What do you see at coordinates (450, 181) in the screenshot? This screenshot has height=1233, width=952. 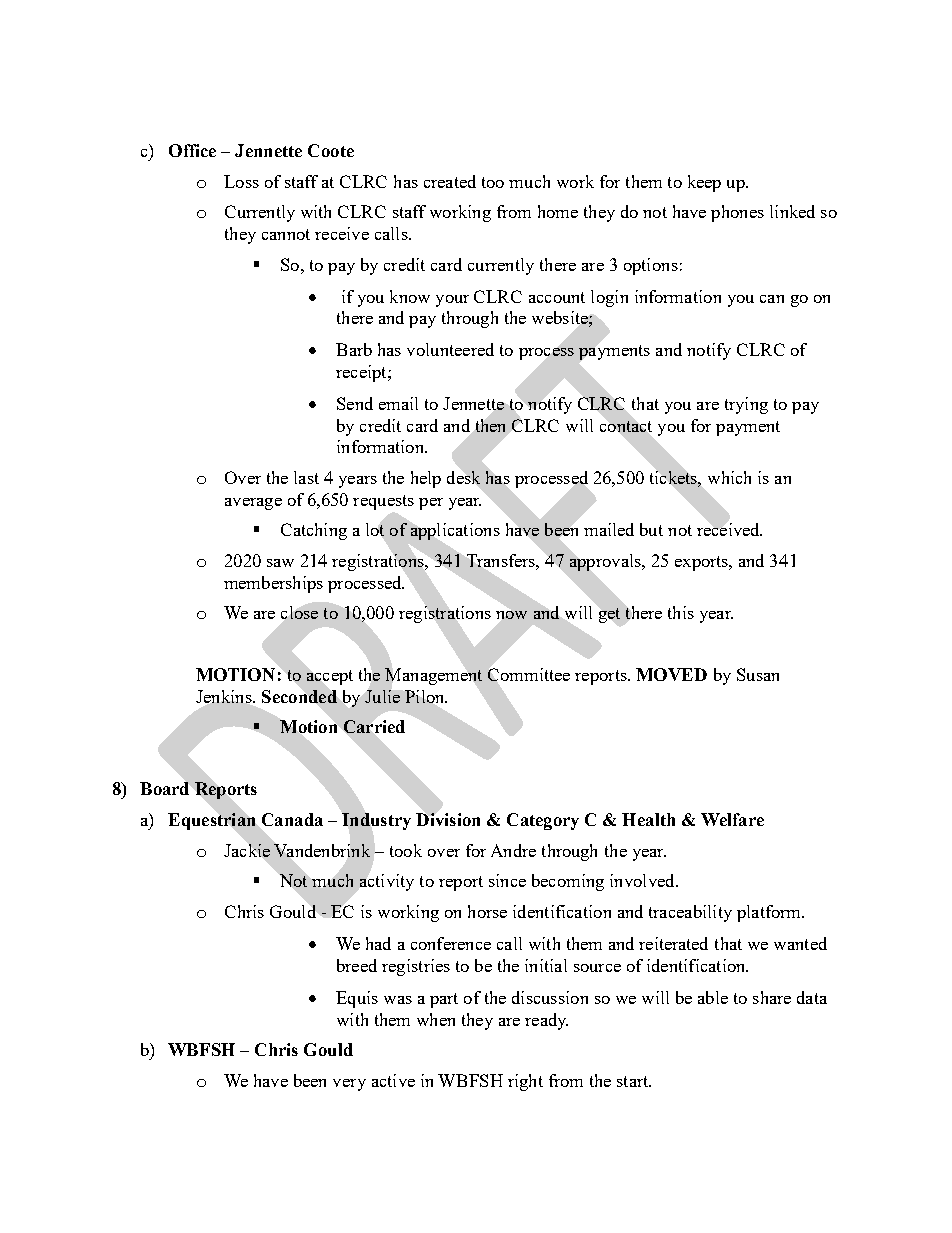 I see `created` at bounding box center [450, 181].
